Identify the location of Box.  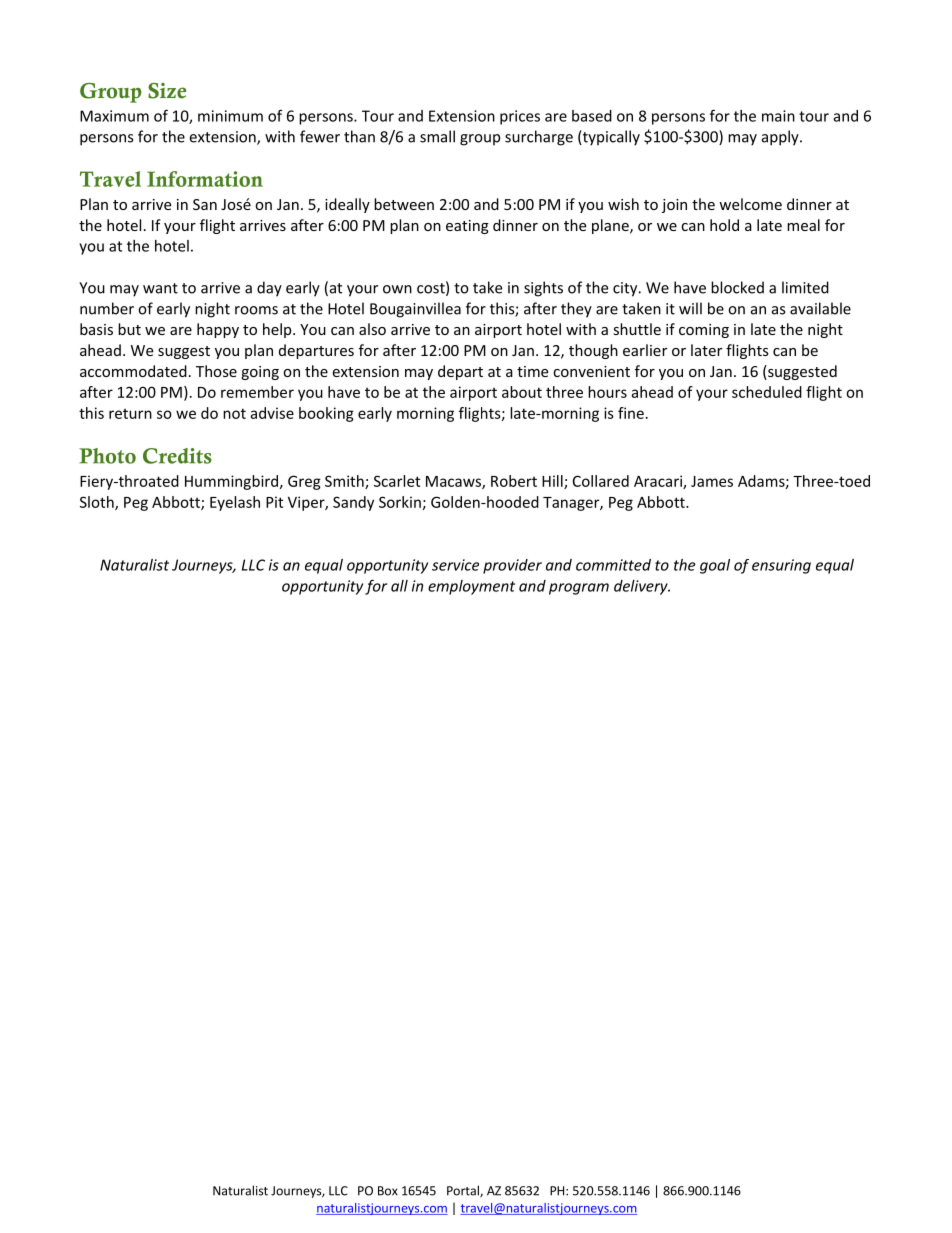
(388, 1191).
